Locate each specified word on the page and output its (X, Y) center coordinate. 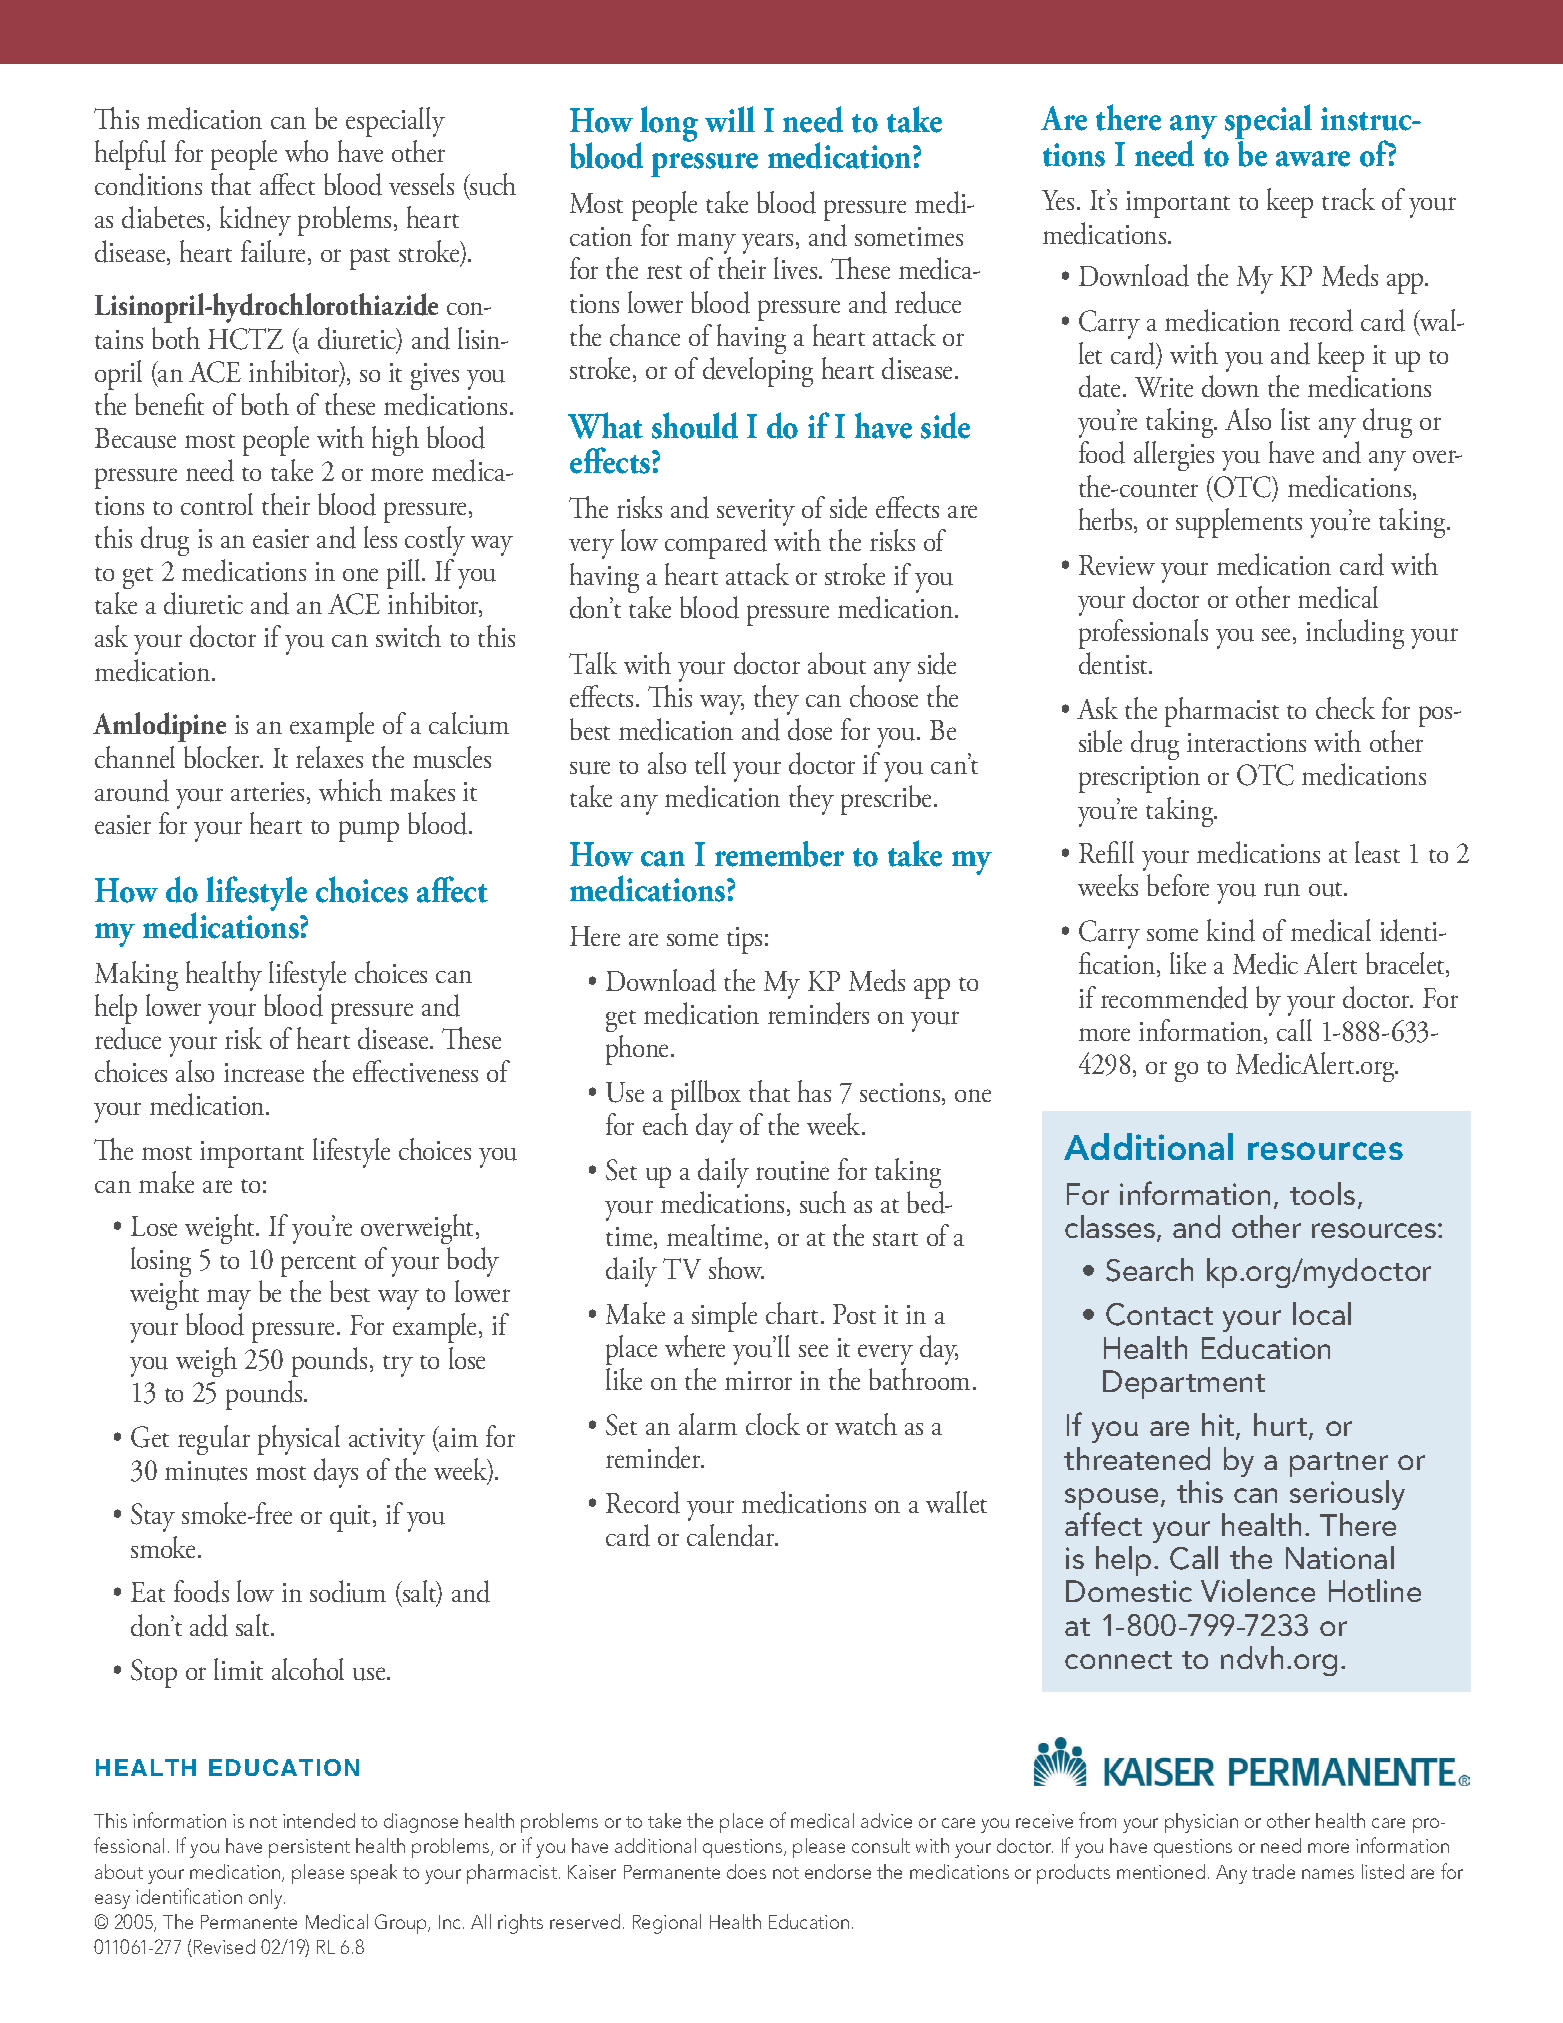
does (746, 1871)
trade (1273, 1871)
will (730, 119)
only (267, 1899)
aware (1313, 159)
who (306, 151)
